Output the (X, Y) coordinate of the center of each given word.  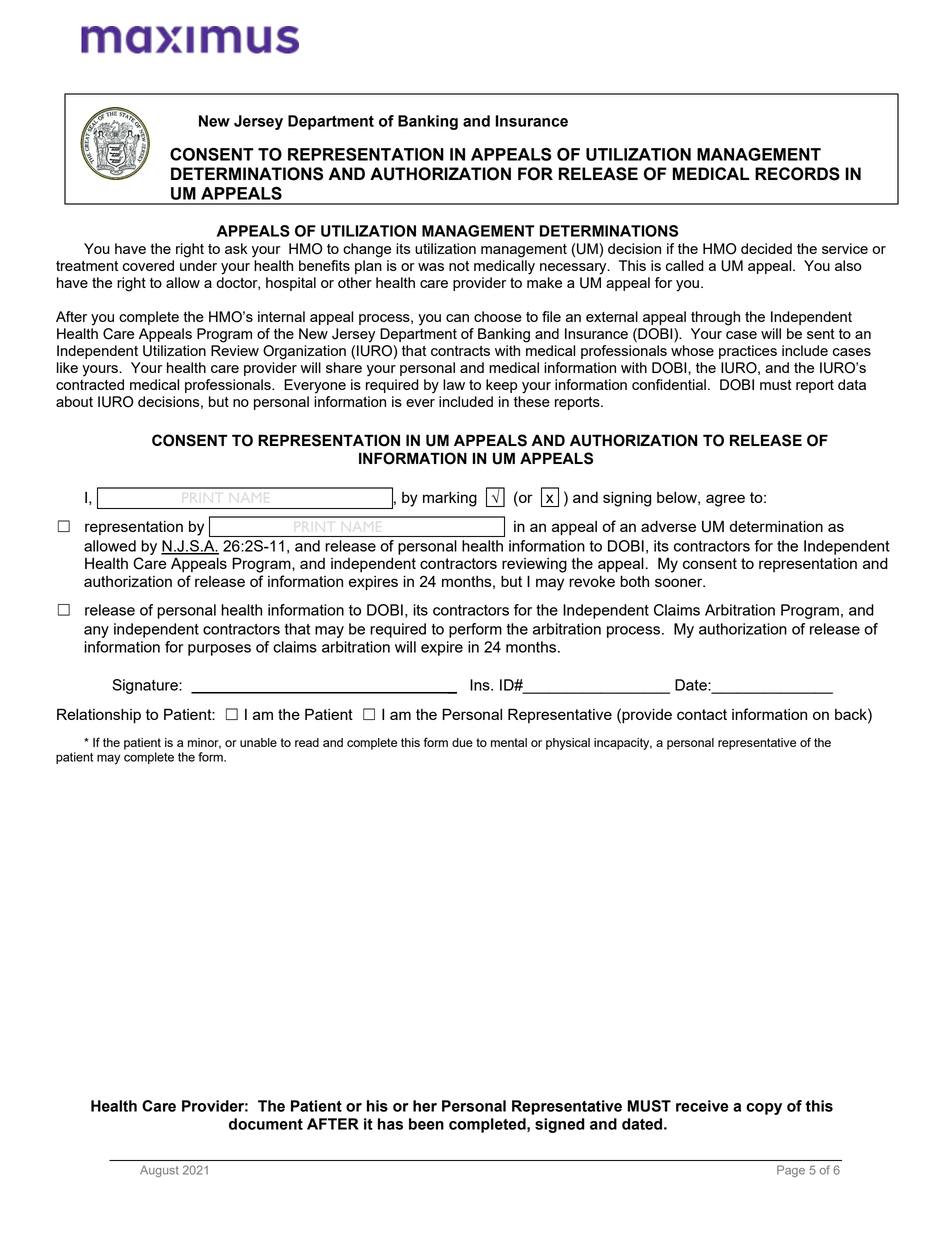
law (454, 384)
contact (702, 714)
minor (204, 743)
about (74, 401)
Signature (146, 686)
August (159, 1171)
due (462, 742)
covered (148, 265)
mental (509, 742)
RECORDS (797, 174)
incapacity (623, 744)
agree (725, 500)
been (426, 1124)
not (459, 266)
